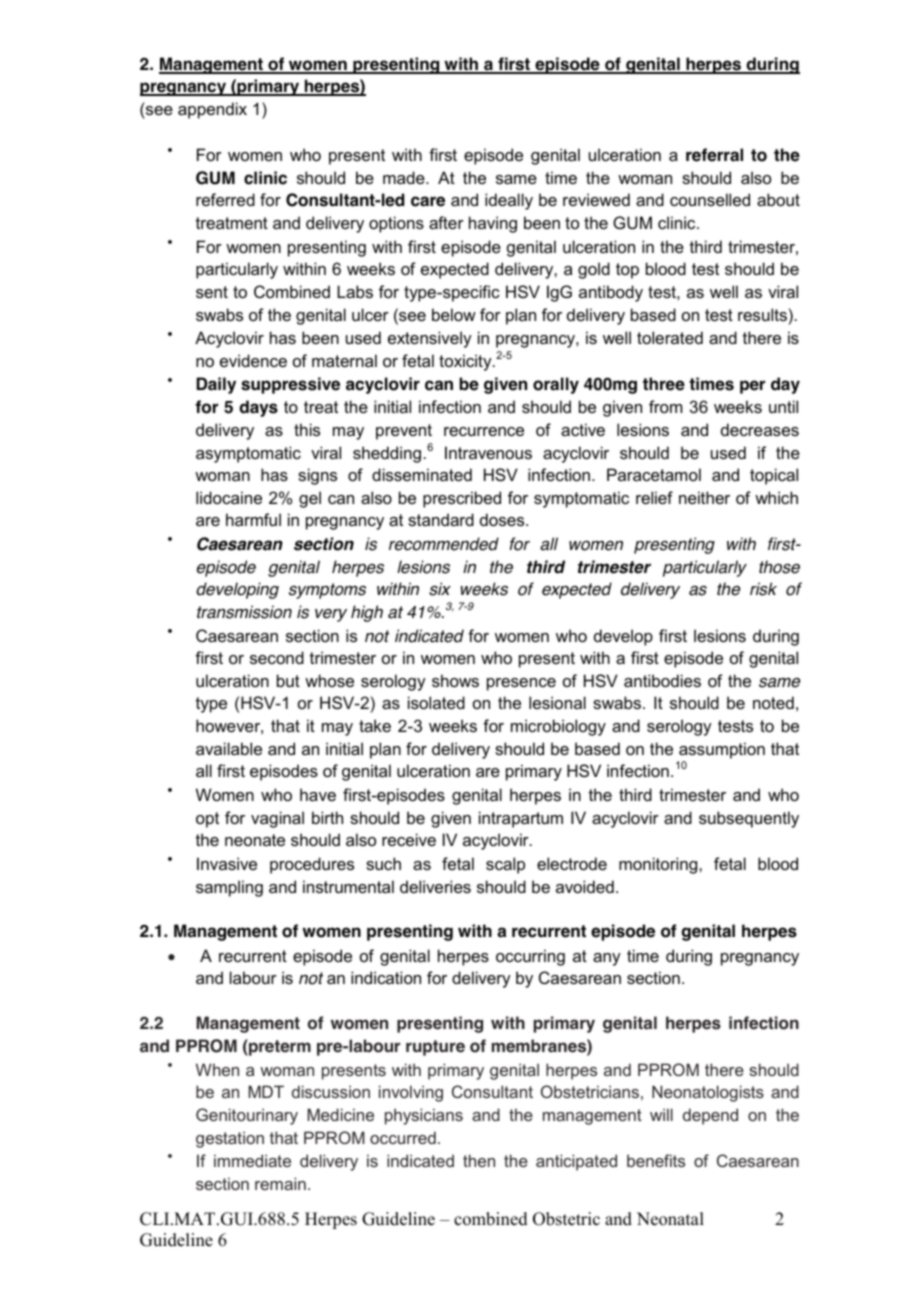 The width and height of the document is (924, 1308). Describe the element at coordinates (521, 684) in the document. I see `presence` at that location.
